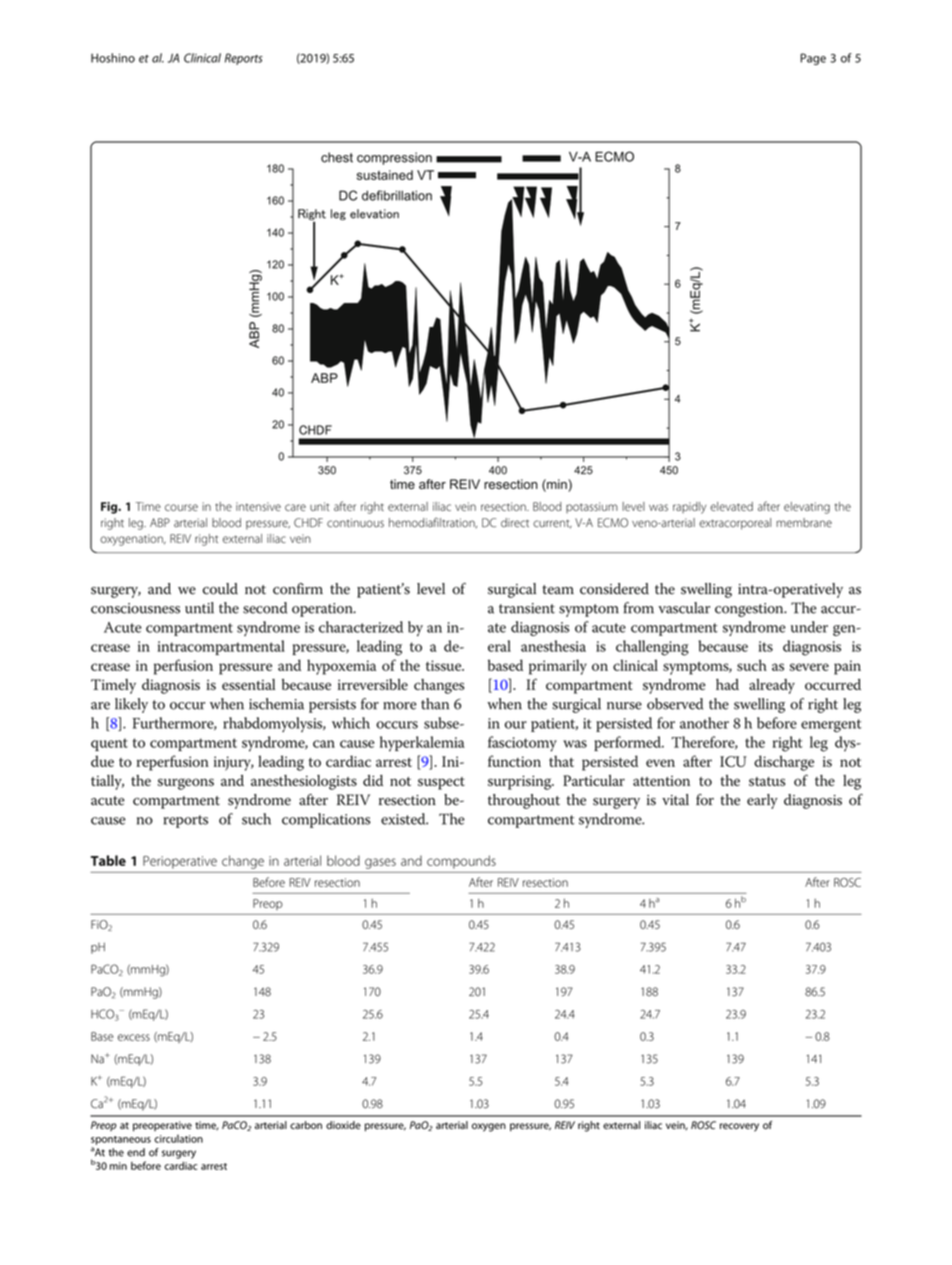 The height and width of the image is (1265, 952). I want to click on congestion, so click(750, 610).
